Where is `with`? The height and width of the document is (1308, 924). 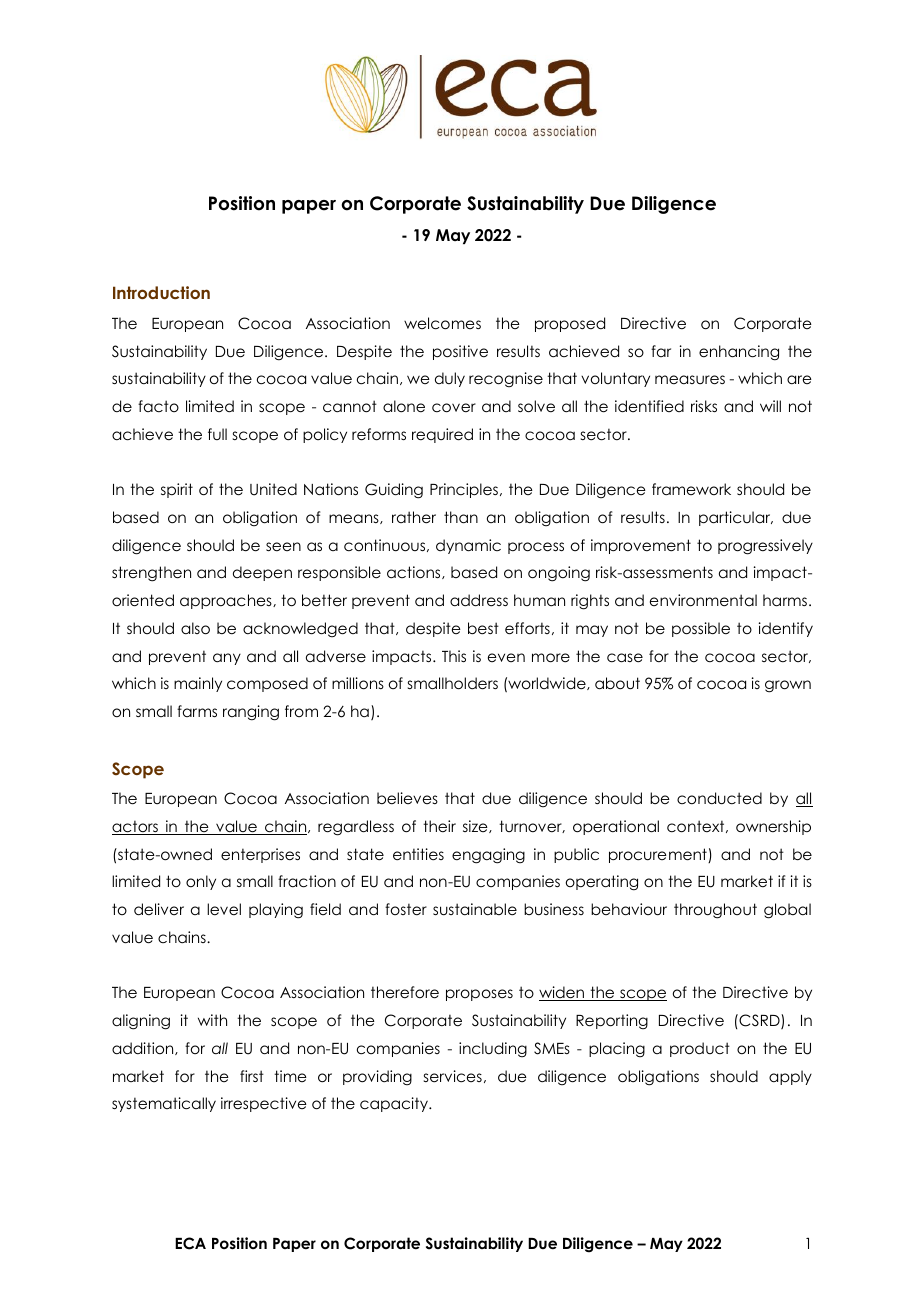 with is located at coordinates (212, 1020).
